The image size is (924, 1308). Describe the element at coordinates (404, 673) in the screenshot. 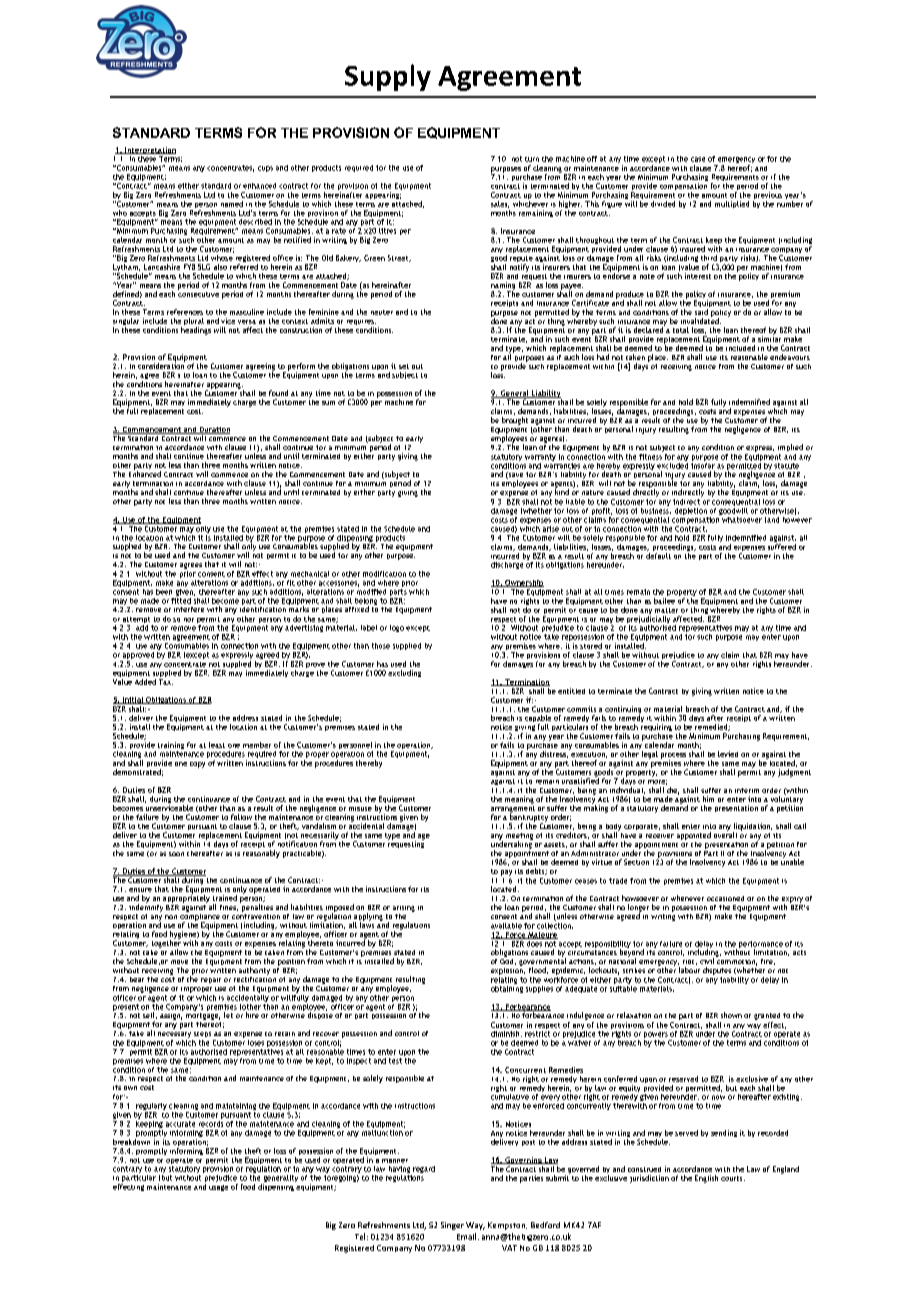

I see `excluding` at that location.
